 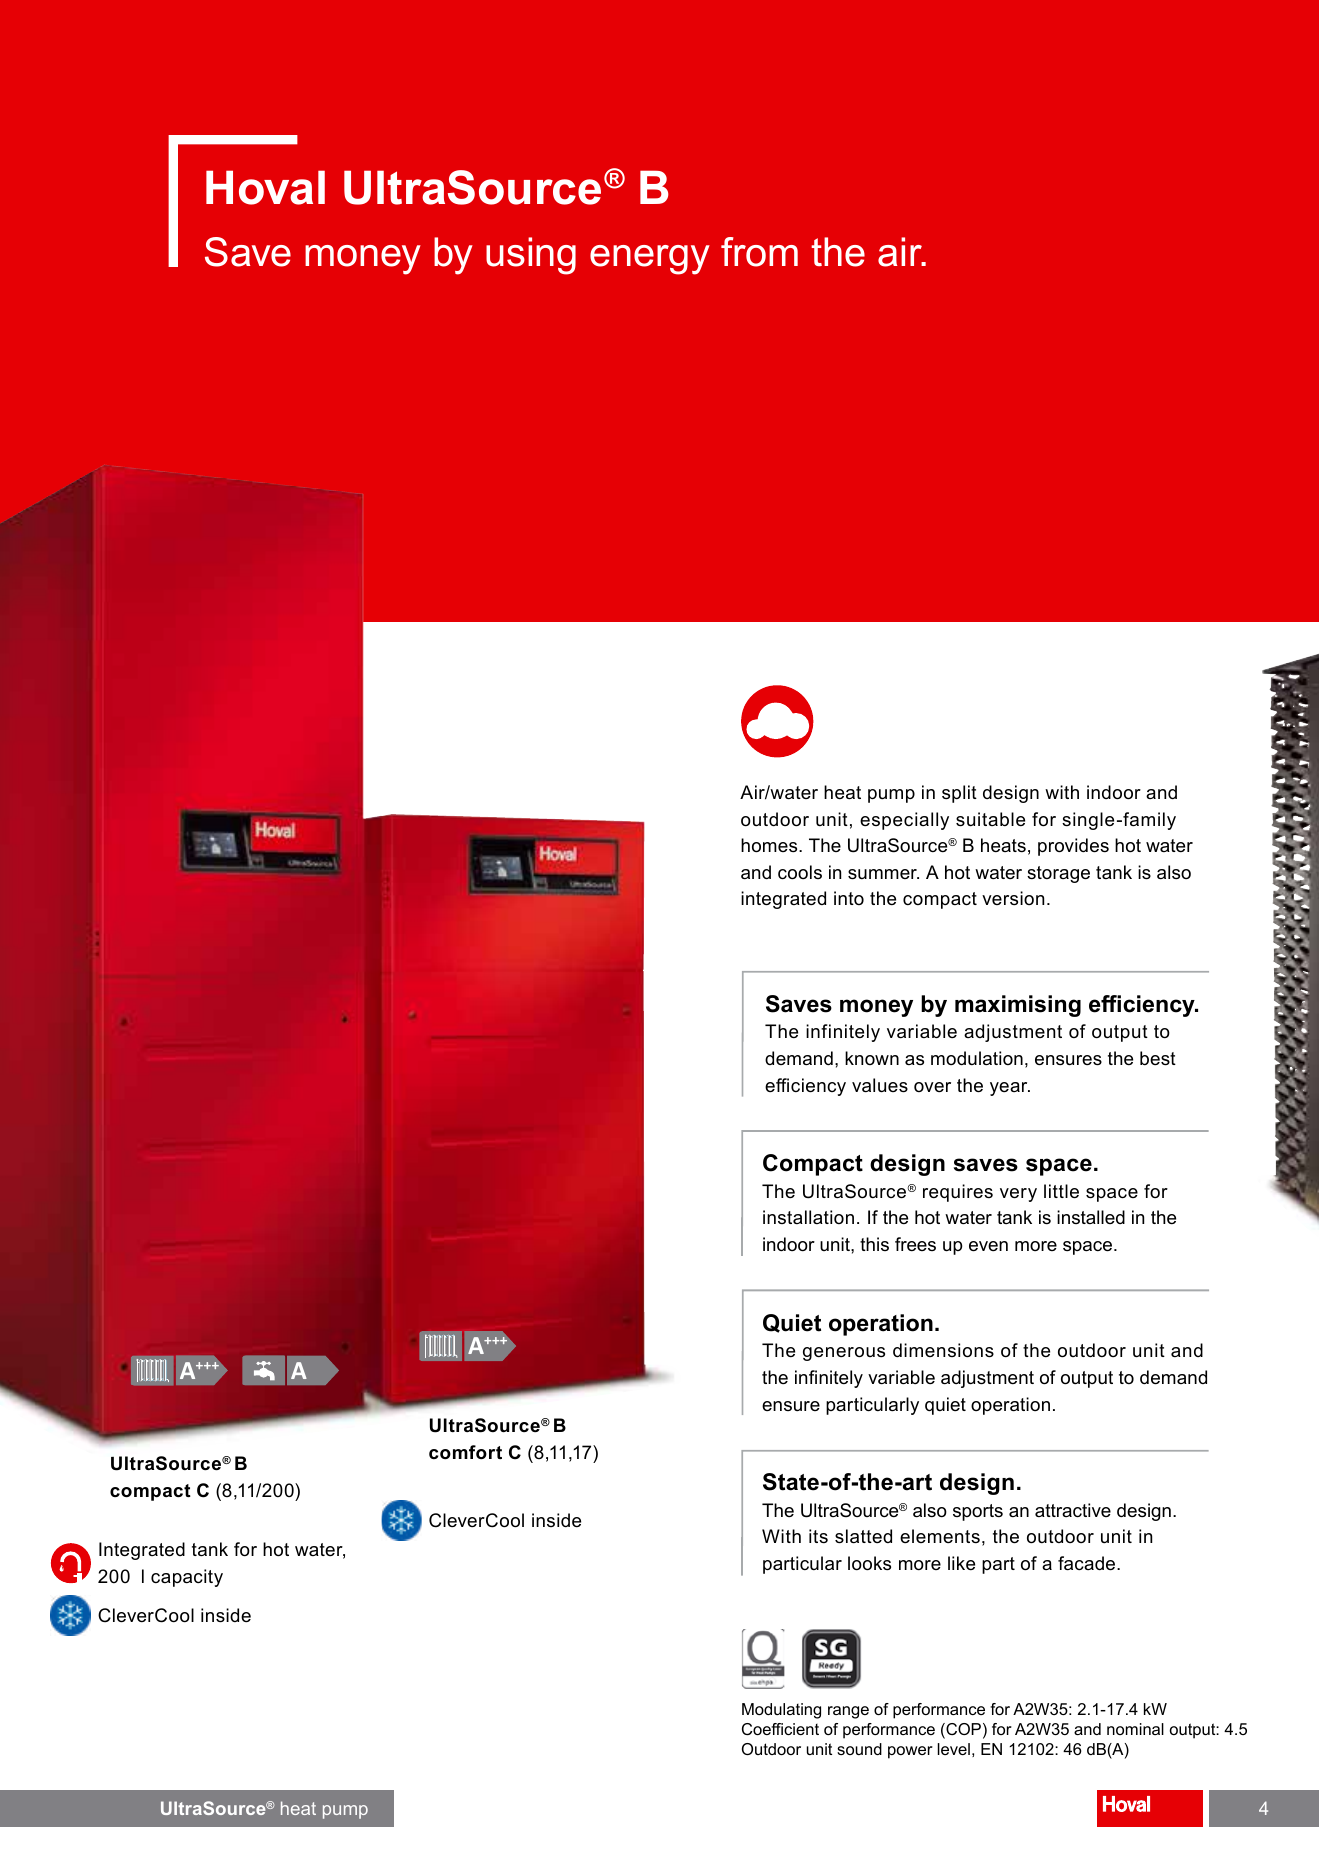 What do you see at coordinates (531, 256) in the image?
I see `using` at bounding box center [531, 256].
